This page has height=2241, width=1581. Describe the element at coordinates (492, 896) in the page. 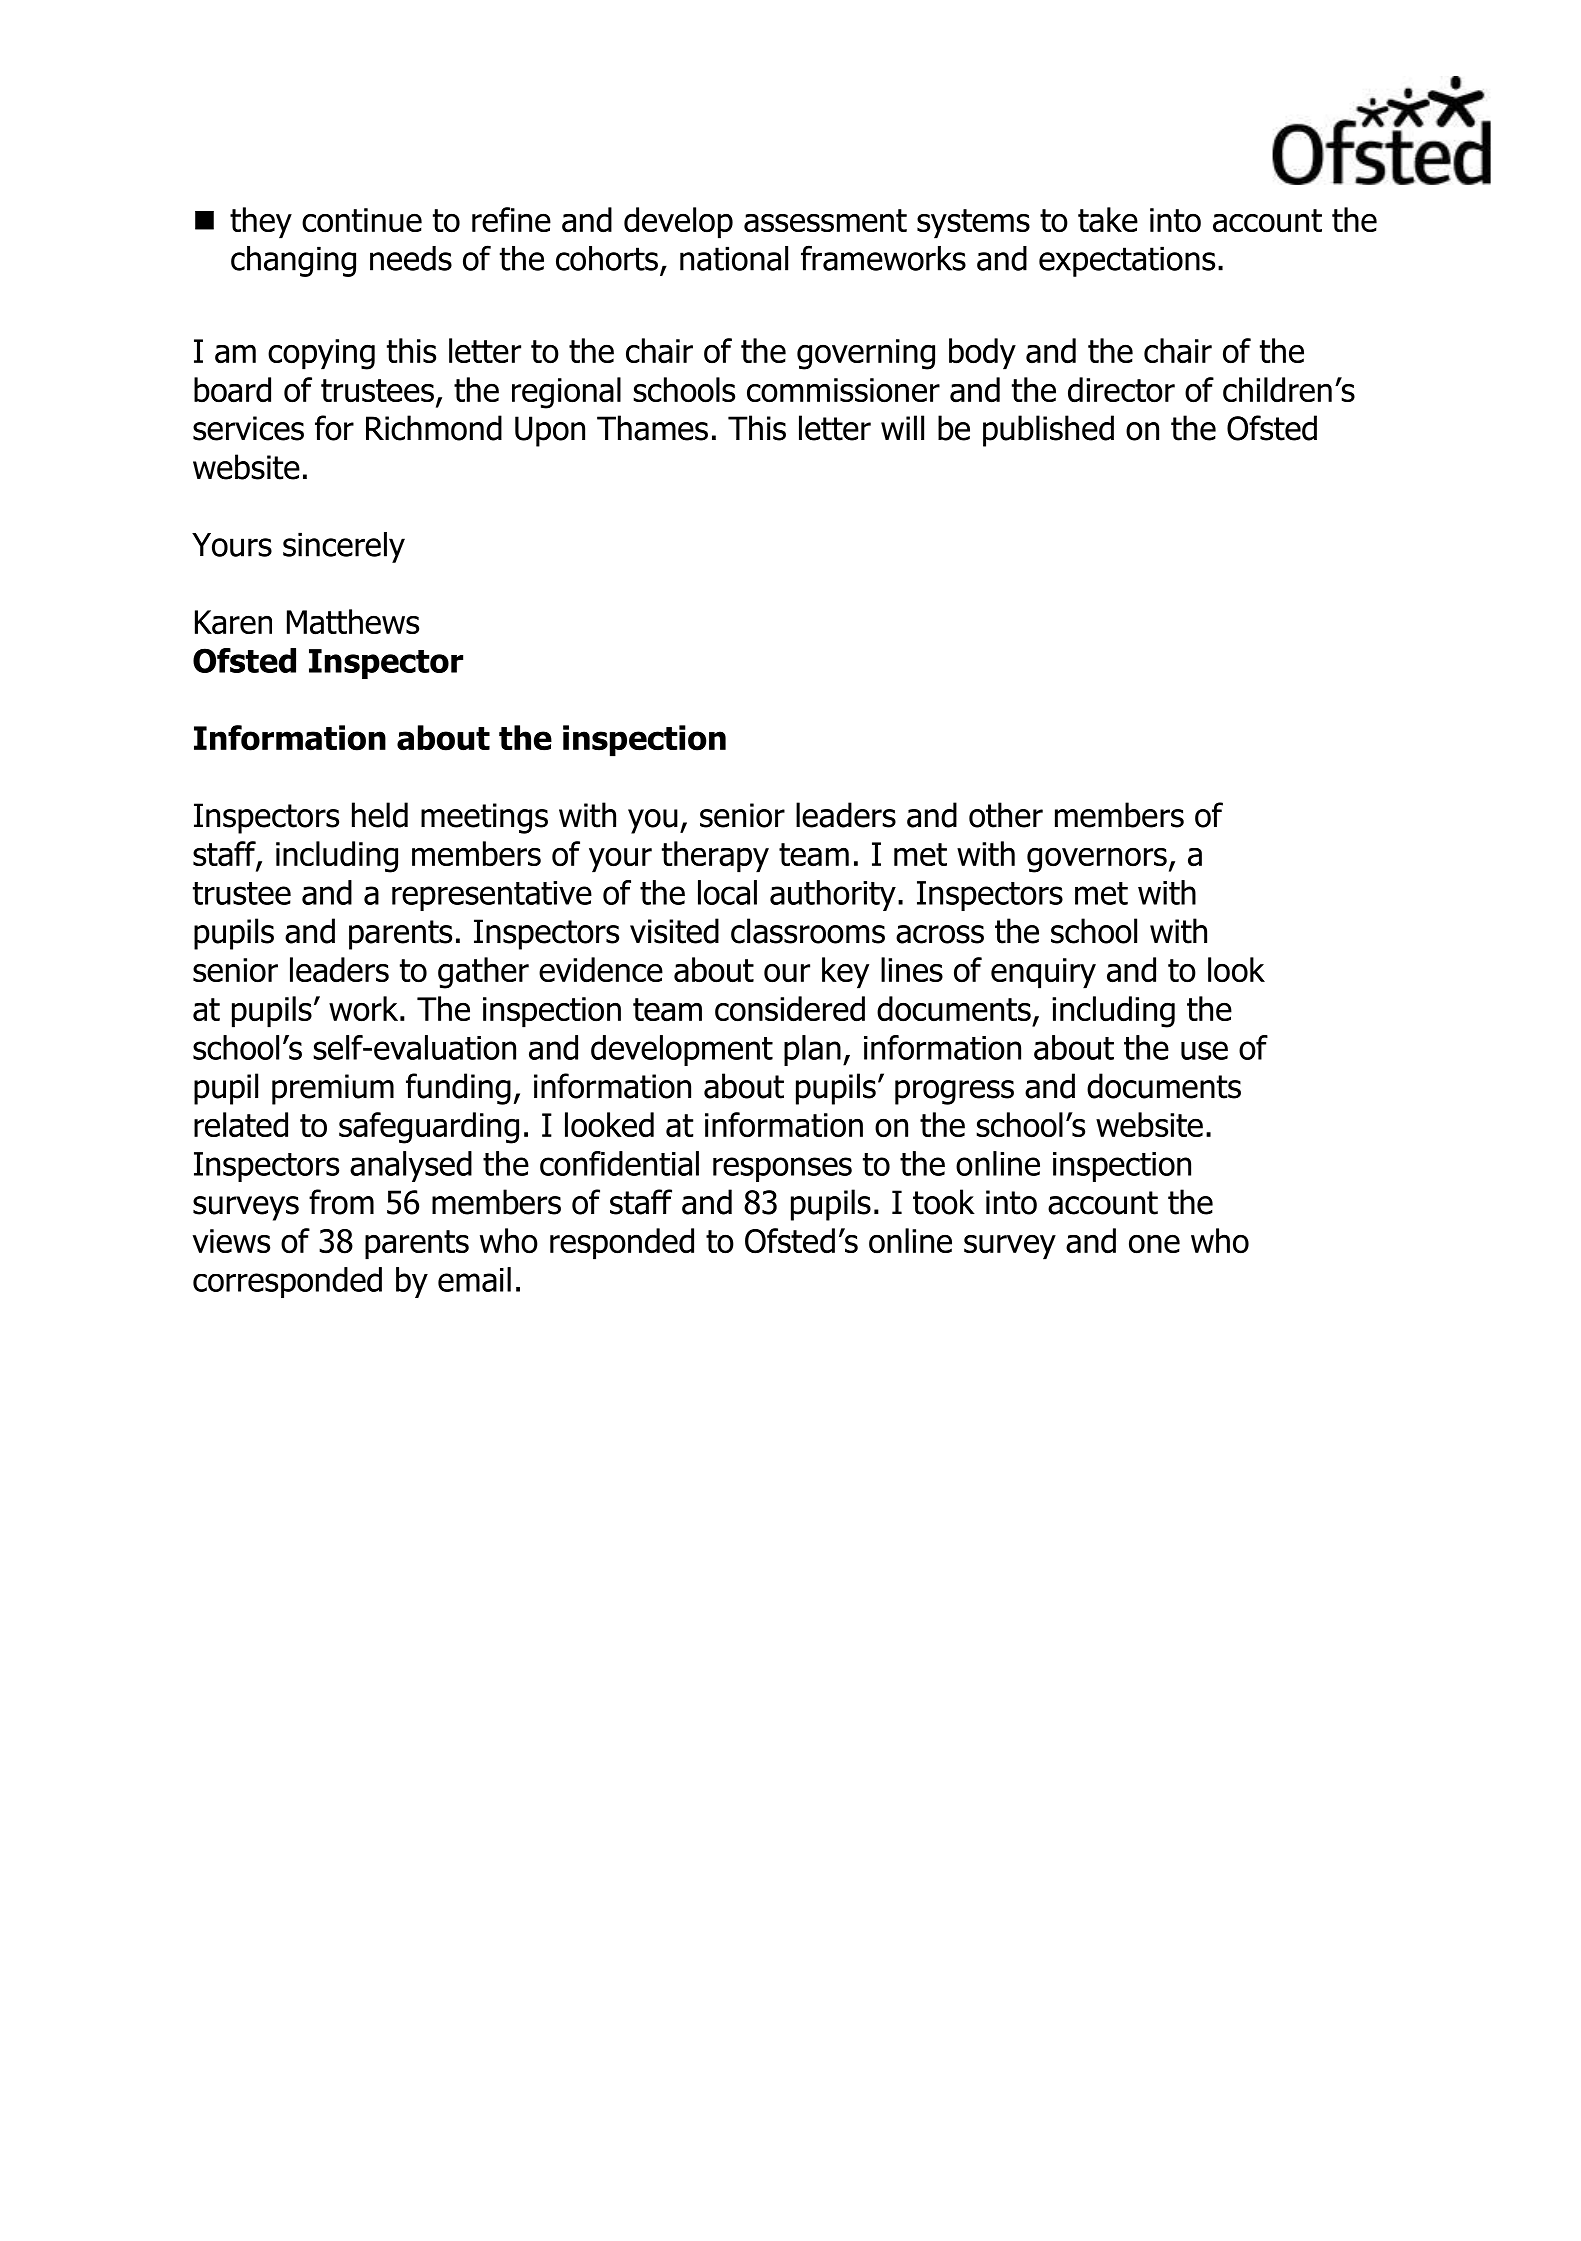

I see `representative` at that location.
